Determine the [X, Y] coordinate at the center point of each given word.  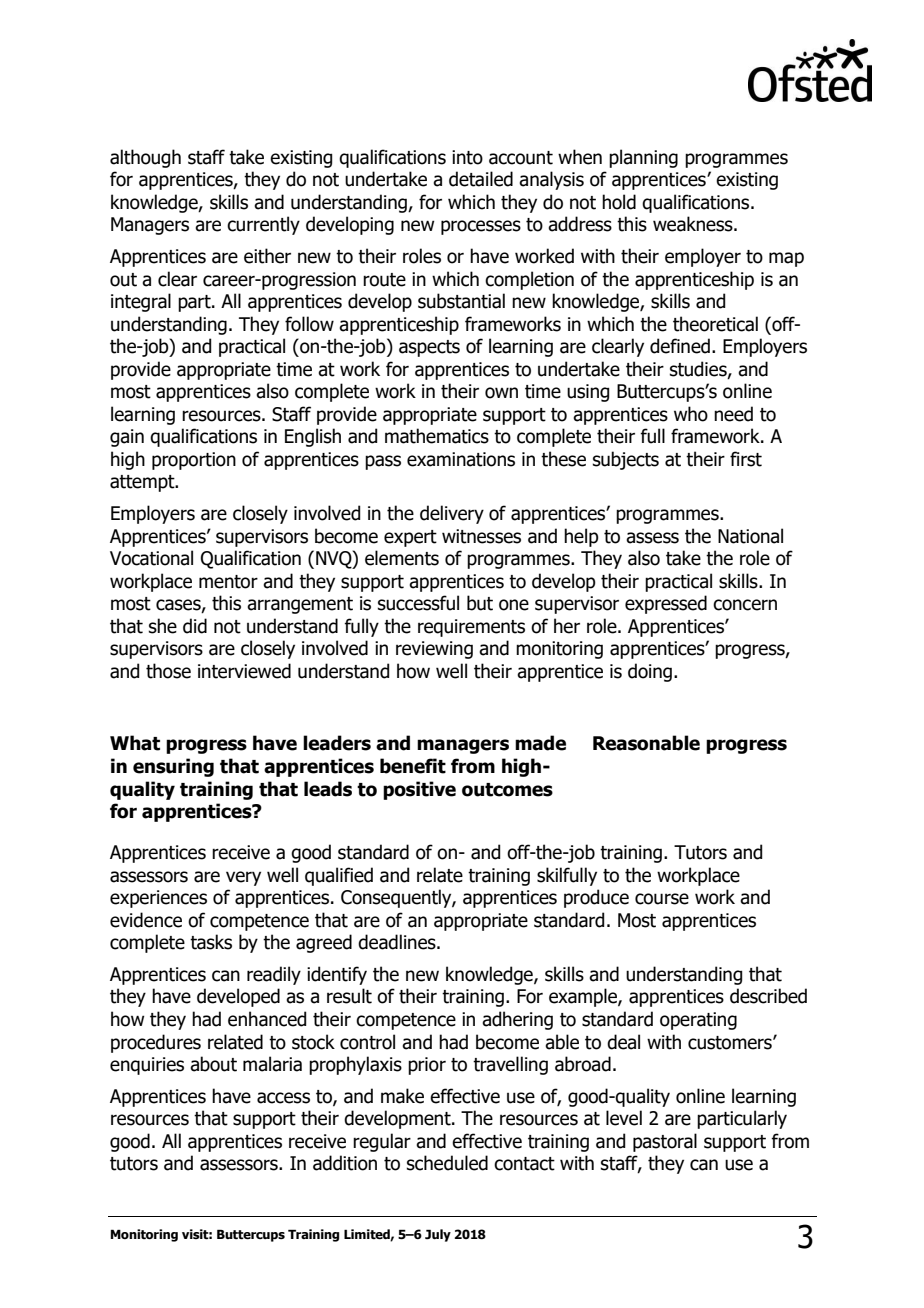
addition [345, 1163]
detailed [481, 179]
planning [643, 158]
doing [650, 672]
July [438, 1235]
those [168, 671]
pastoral [665, 1142]
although [145, 158]
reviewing [434, 650]
